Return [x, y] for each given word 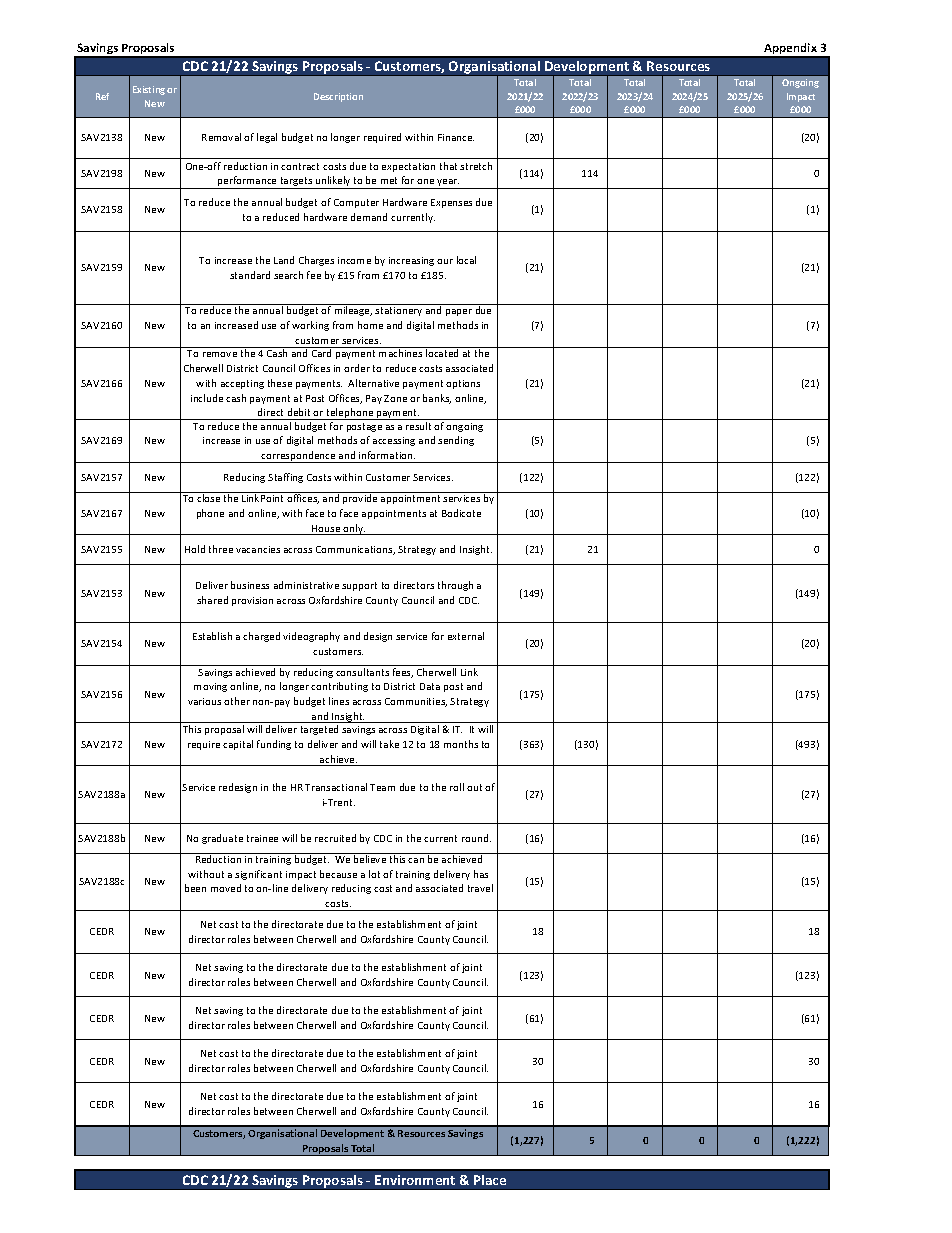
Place [490, 1180]
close [208, 498]
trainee [262, 838]
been [195, 888]
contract [300, 166]
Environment [415, 1180]
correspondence [298, 457]
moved [226, 888]
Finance [456, 137]
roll [457, 787]
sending [456, 441]
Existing [149, 90]
